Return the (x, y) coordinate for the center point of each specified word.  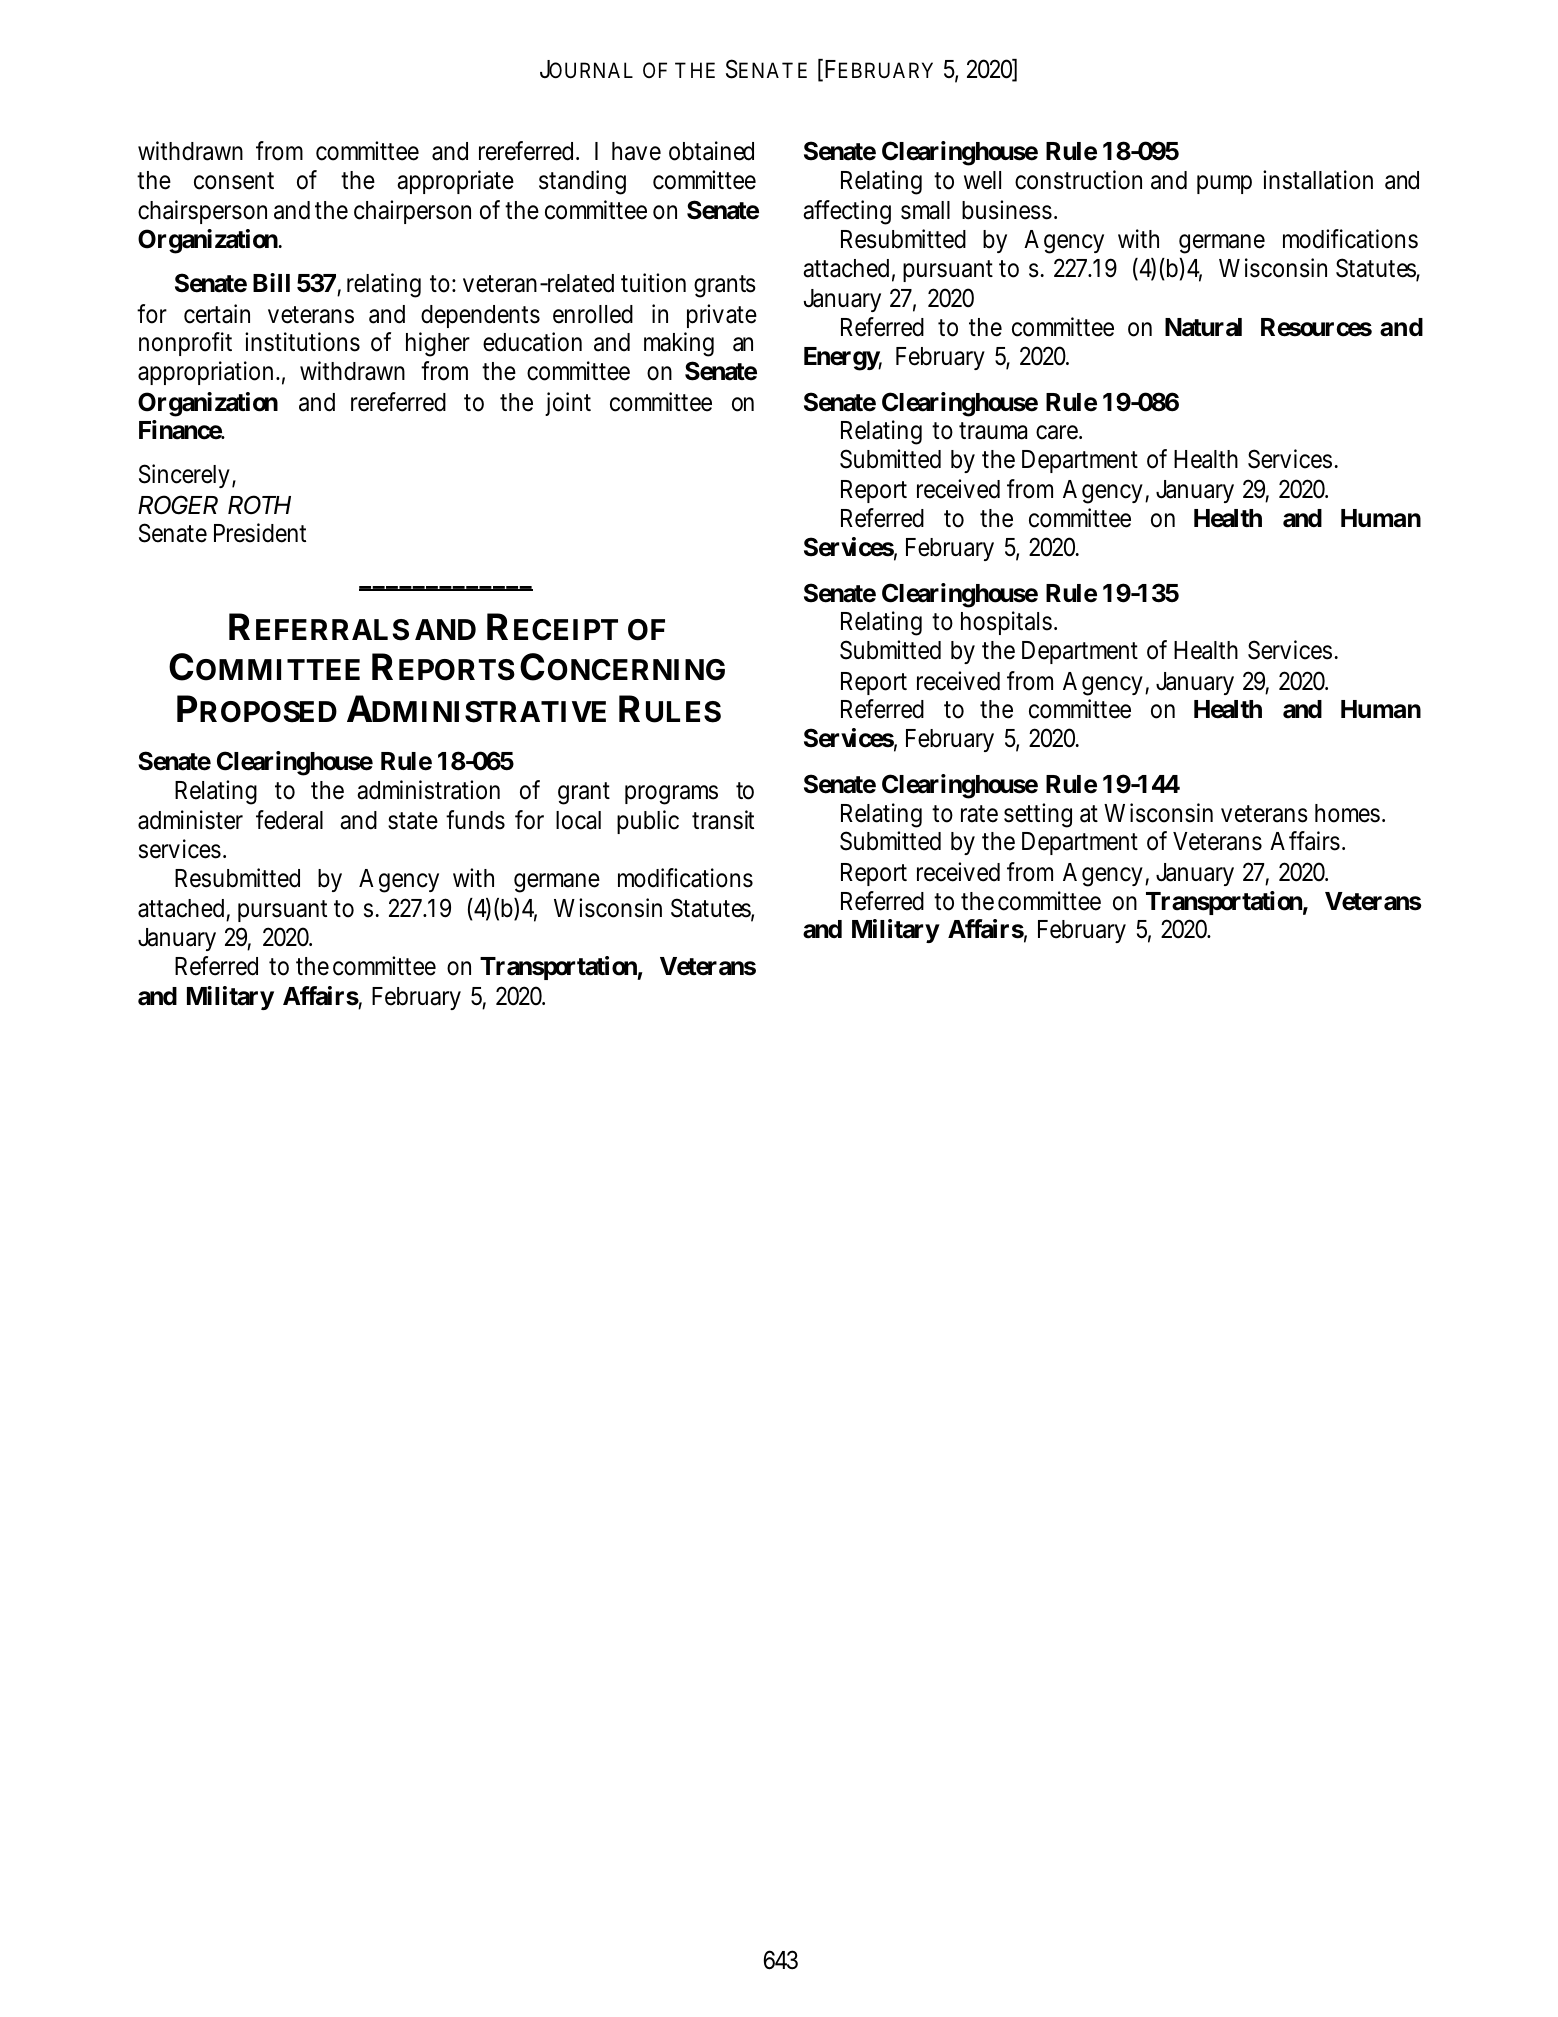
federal (289, 820)
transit (723, 820)
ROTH (259, 504)
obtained (711, 151)
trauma (993, 431)
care (1057, 433)
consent (234, 181)
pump (1224, 184)
